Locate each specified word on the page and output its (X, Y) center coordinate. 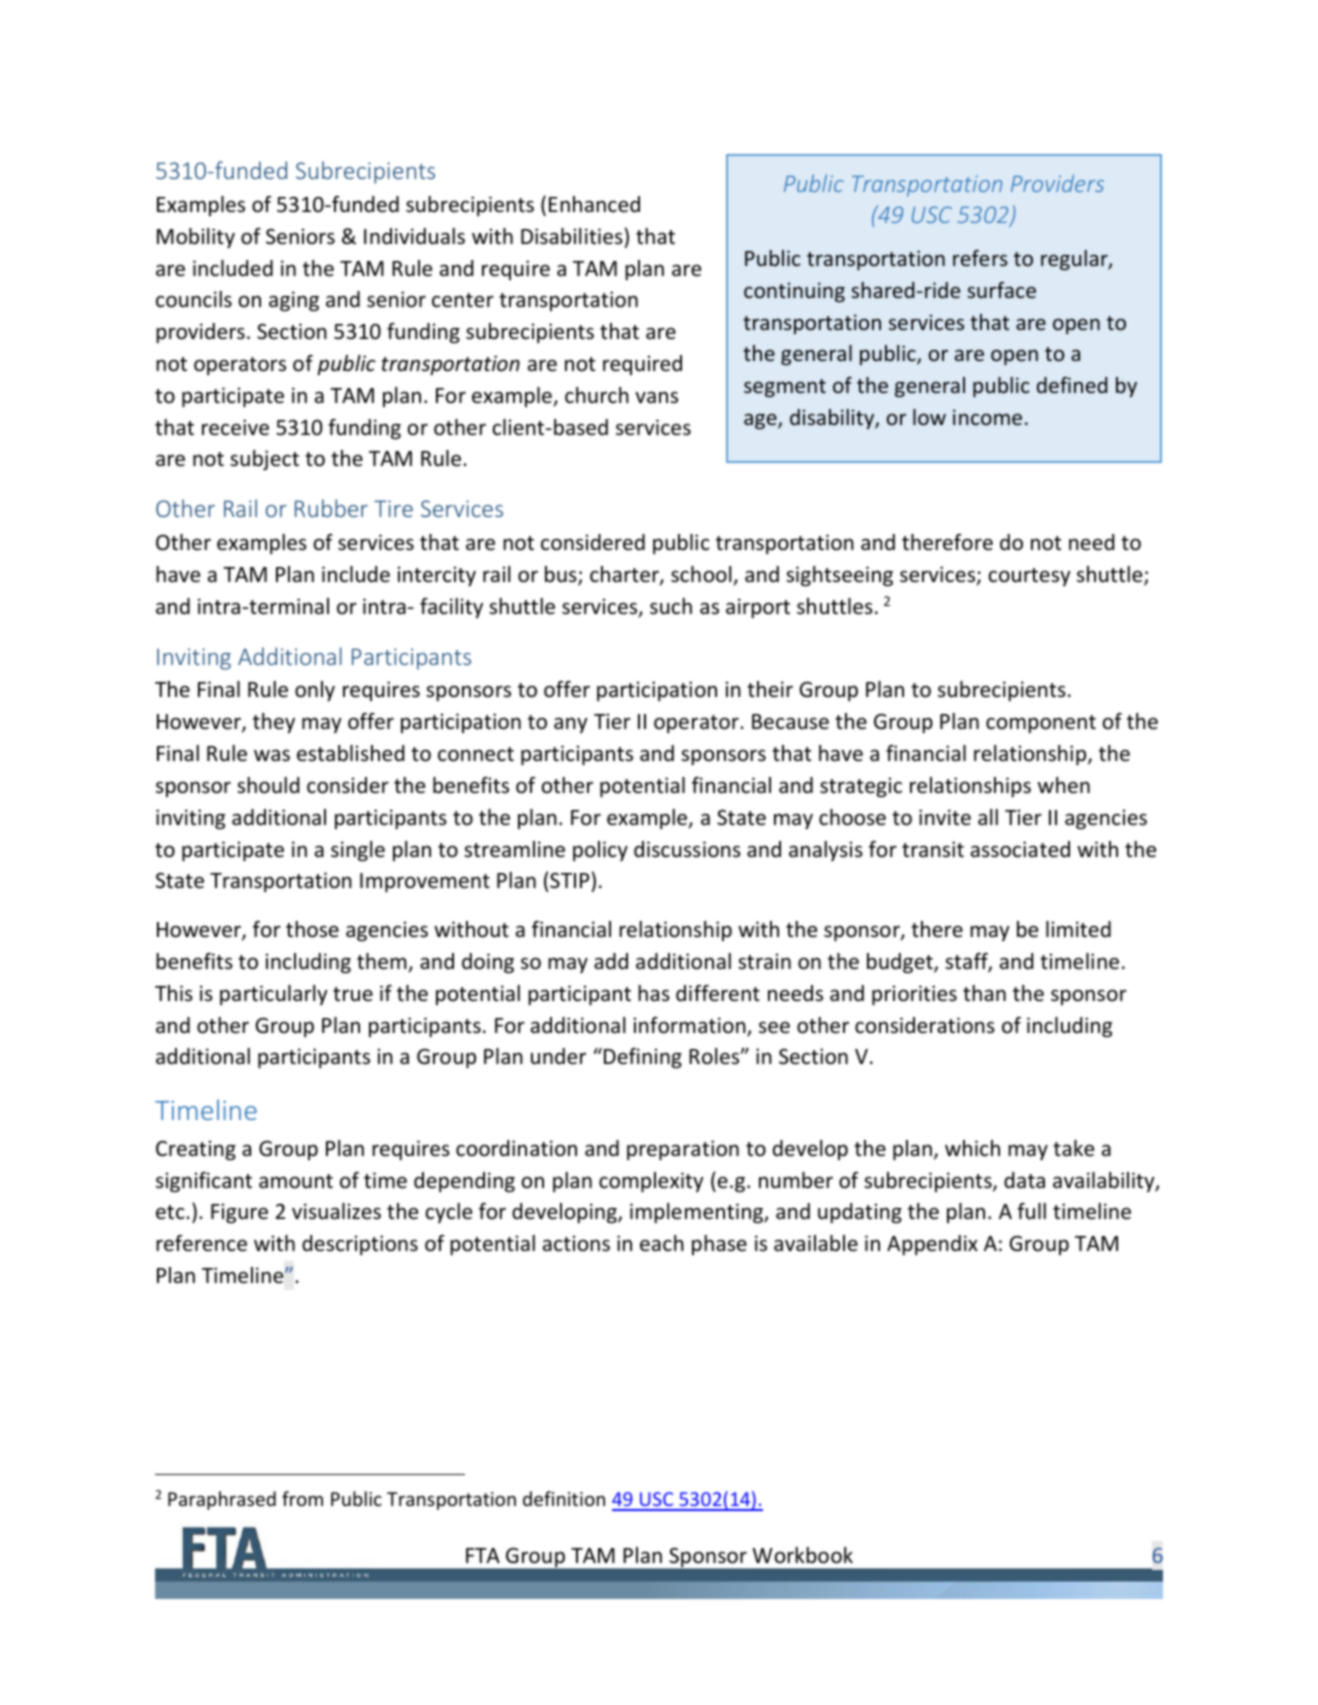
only (315, 691)
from (302, 1498)
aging (294, 301)
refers (980, 258)
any (571, 725)
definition (564, 1498)
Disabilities (572, 236)
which (972, 1148)
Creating (196, 1150)
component (1041, 724)
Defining (643, 1058)
